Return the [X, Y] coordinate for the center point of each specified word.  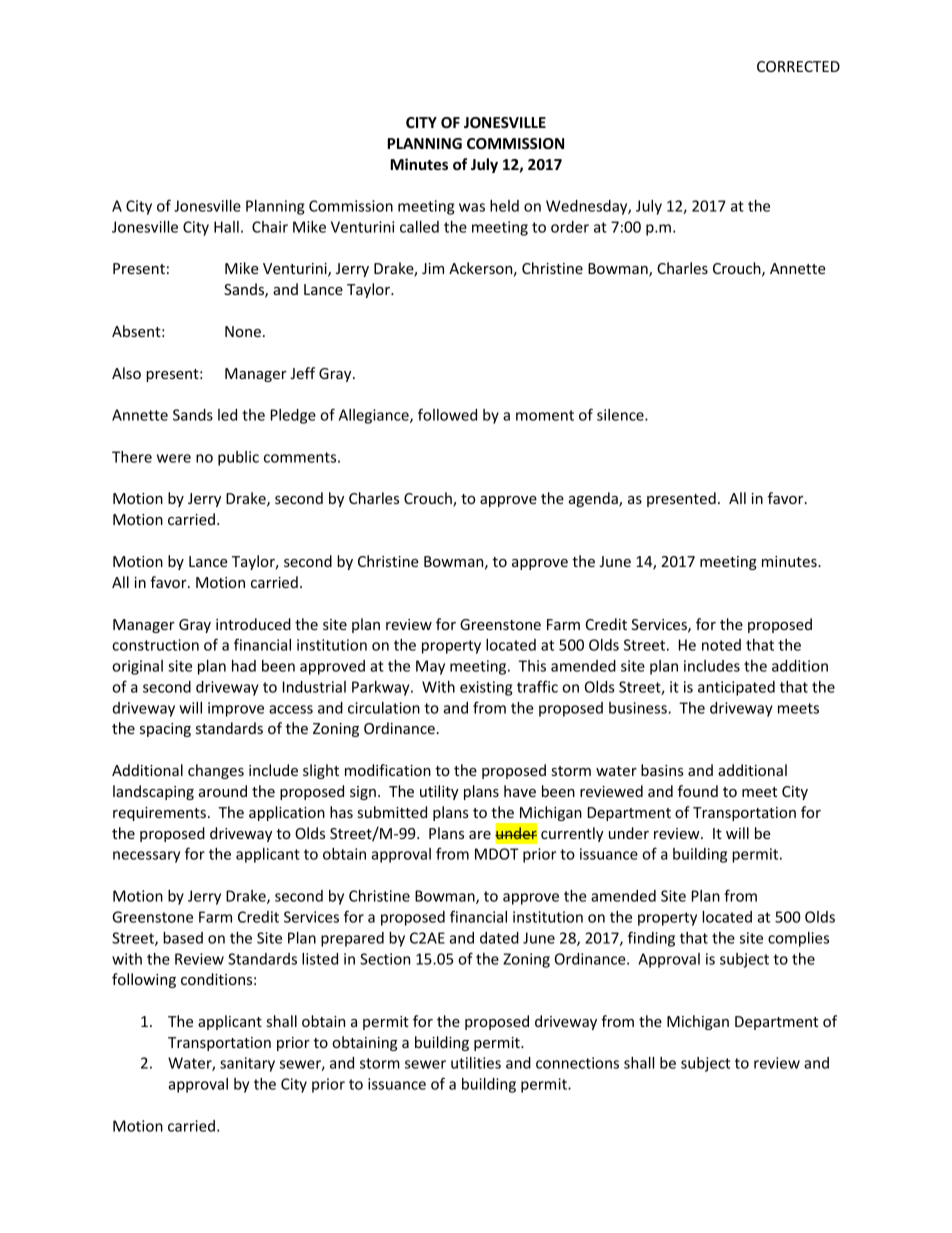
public [238, 458]
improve [236, 709]
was [472, 207]
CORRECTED [798, 66]
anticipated [736, 688]
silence [621, 415]
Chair [270, 227]
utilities [476, 1063]
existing [486, 688]
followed [447, 414]
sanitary [247, 1064]
